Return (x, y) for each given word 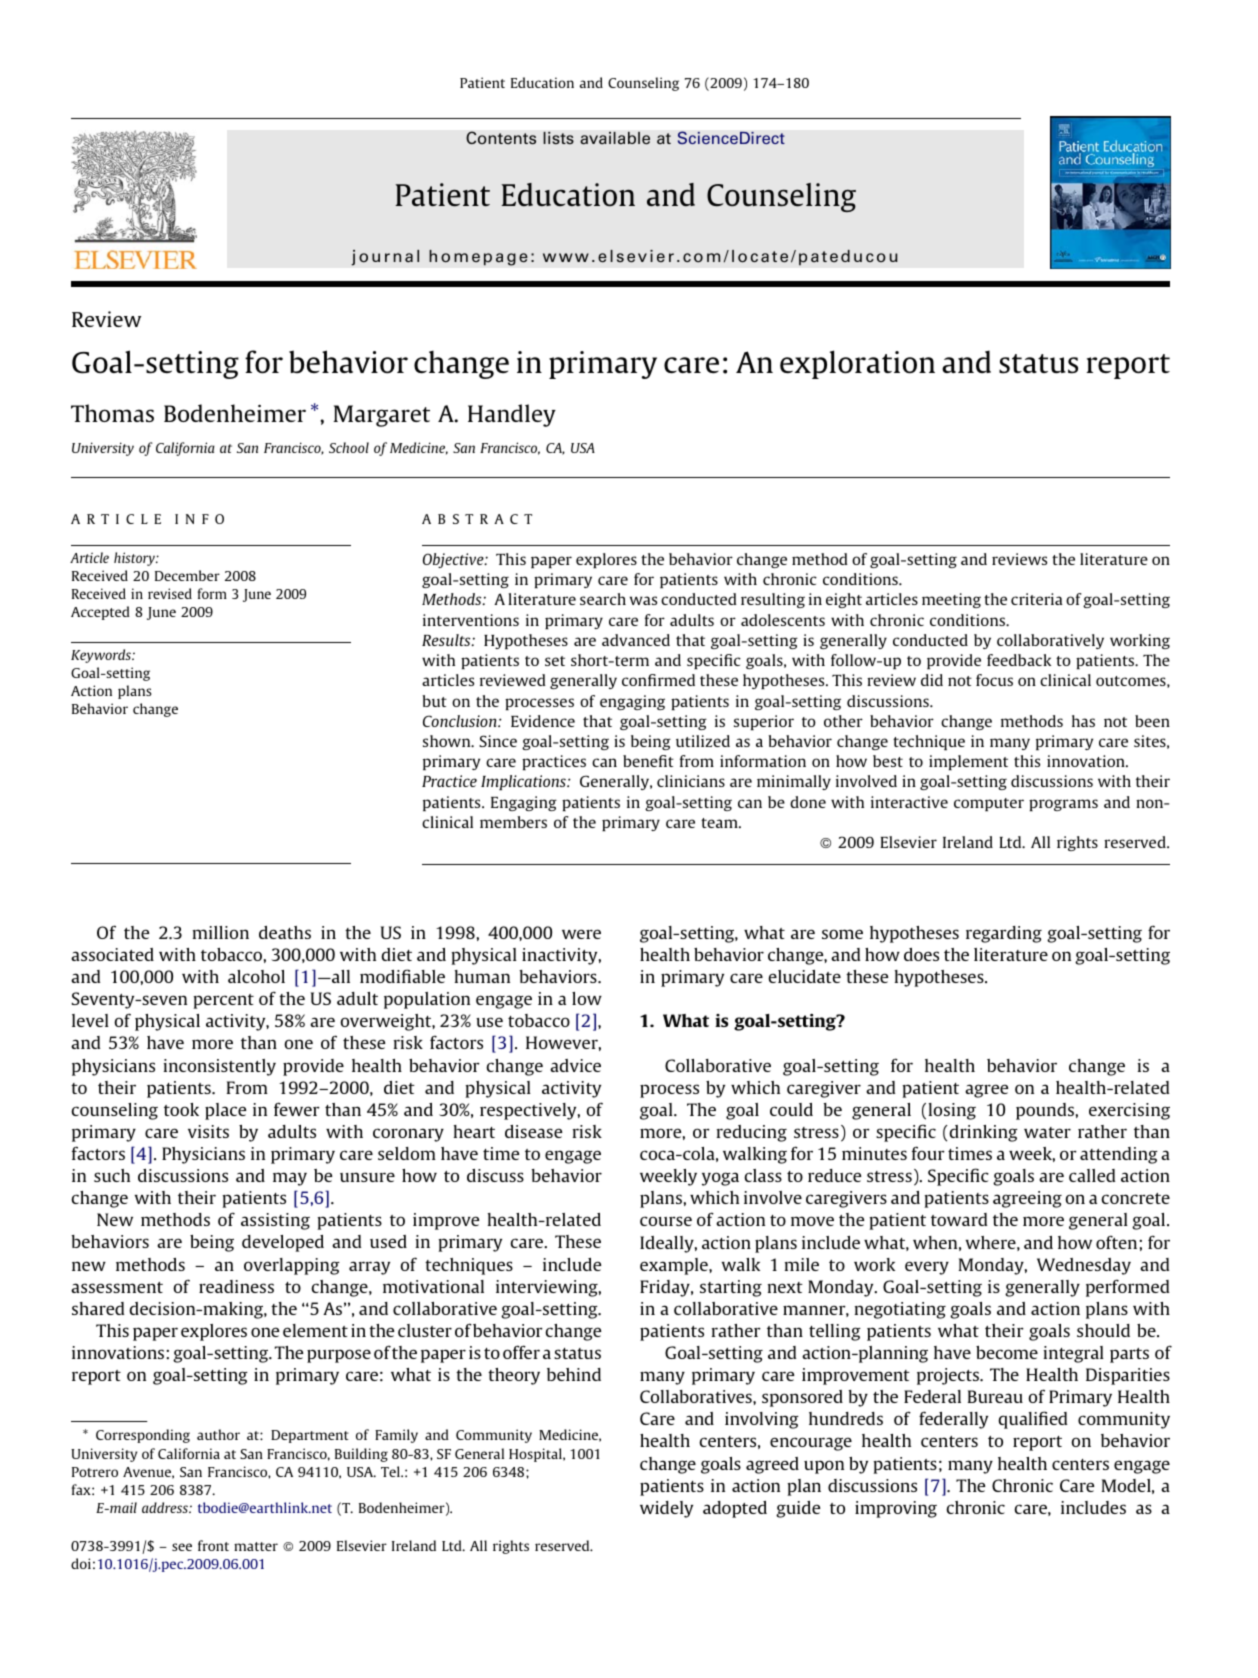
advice (575, 1065)
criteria (1037, 599)
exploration (857, 364)
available (615, 138)
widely (666, 1509)
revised (170, 593)
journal (385, 258)
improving (896, 1509)
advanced (636, 640)
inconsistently (219, 1067)
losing (952, 1111)
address (166, 1507)
